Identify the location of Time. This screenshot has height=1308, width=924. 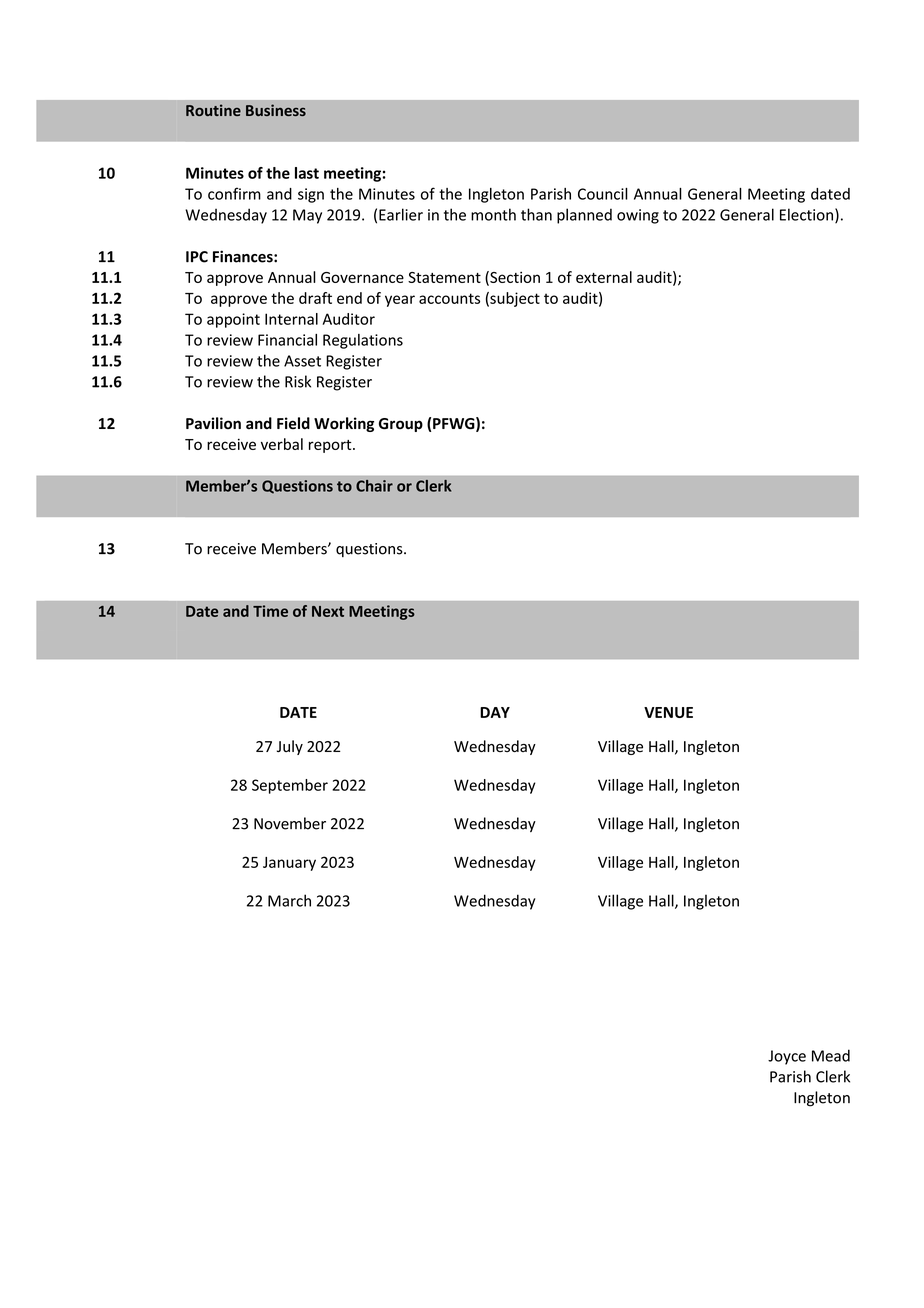
(270, 611).
